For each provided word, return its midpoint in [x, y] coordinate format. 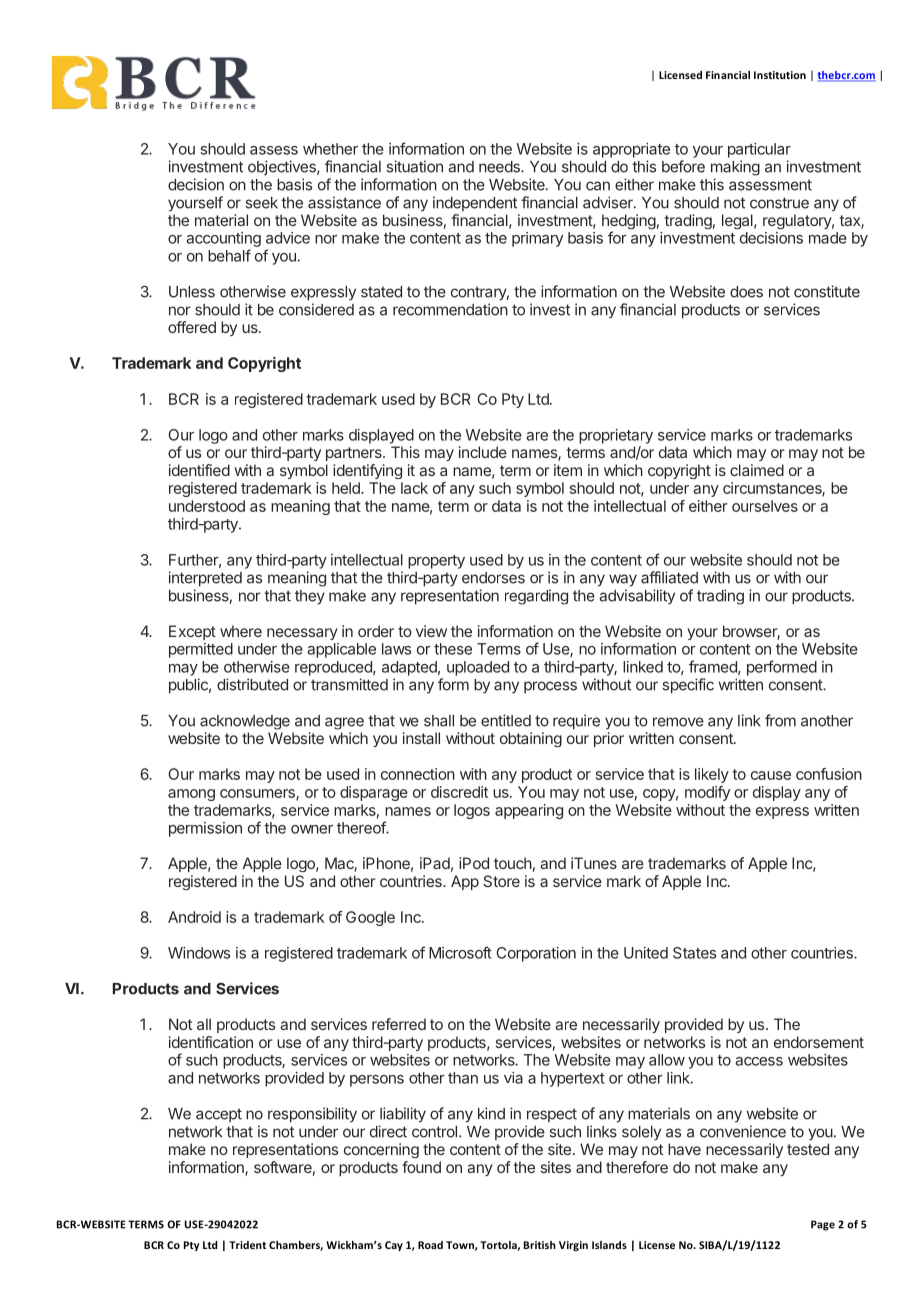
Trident [247, 1245]
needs [500, 167]
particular [759, 150]
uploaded [478, 668]
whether [330, 149]
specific [688, 686]
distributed [252, 684]
